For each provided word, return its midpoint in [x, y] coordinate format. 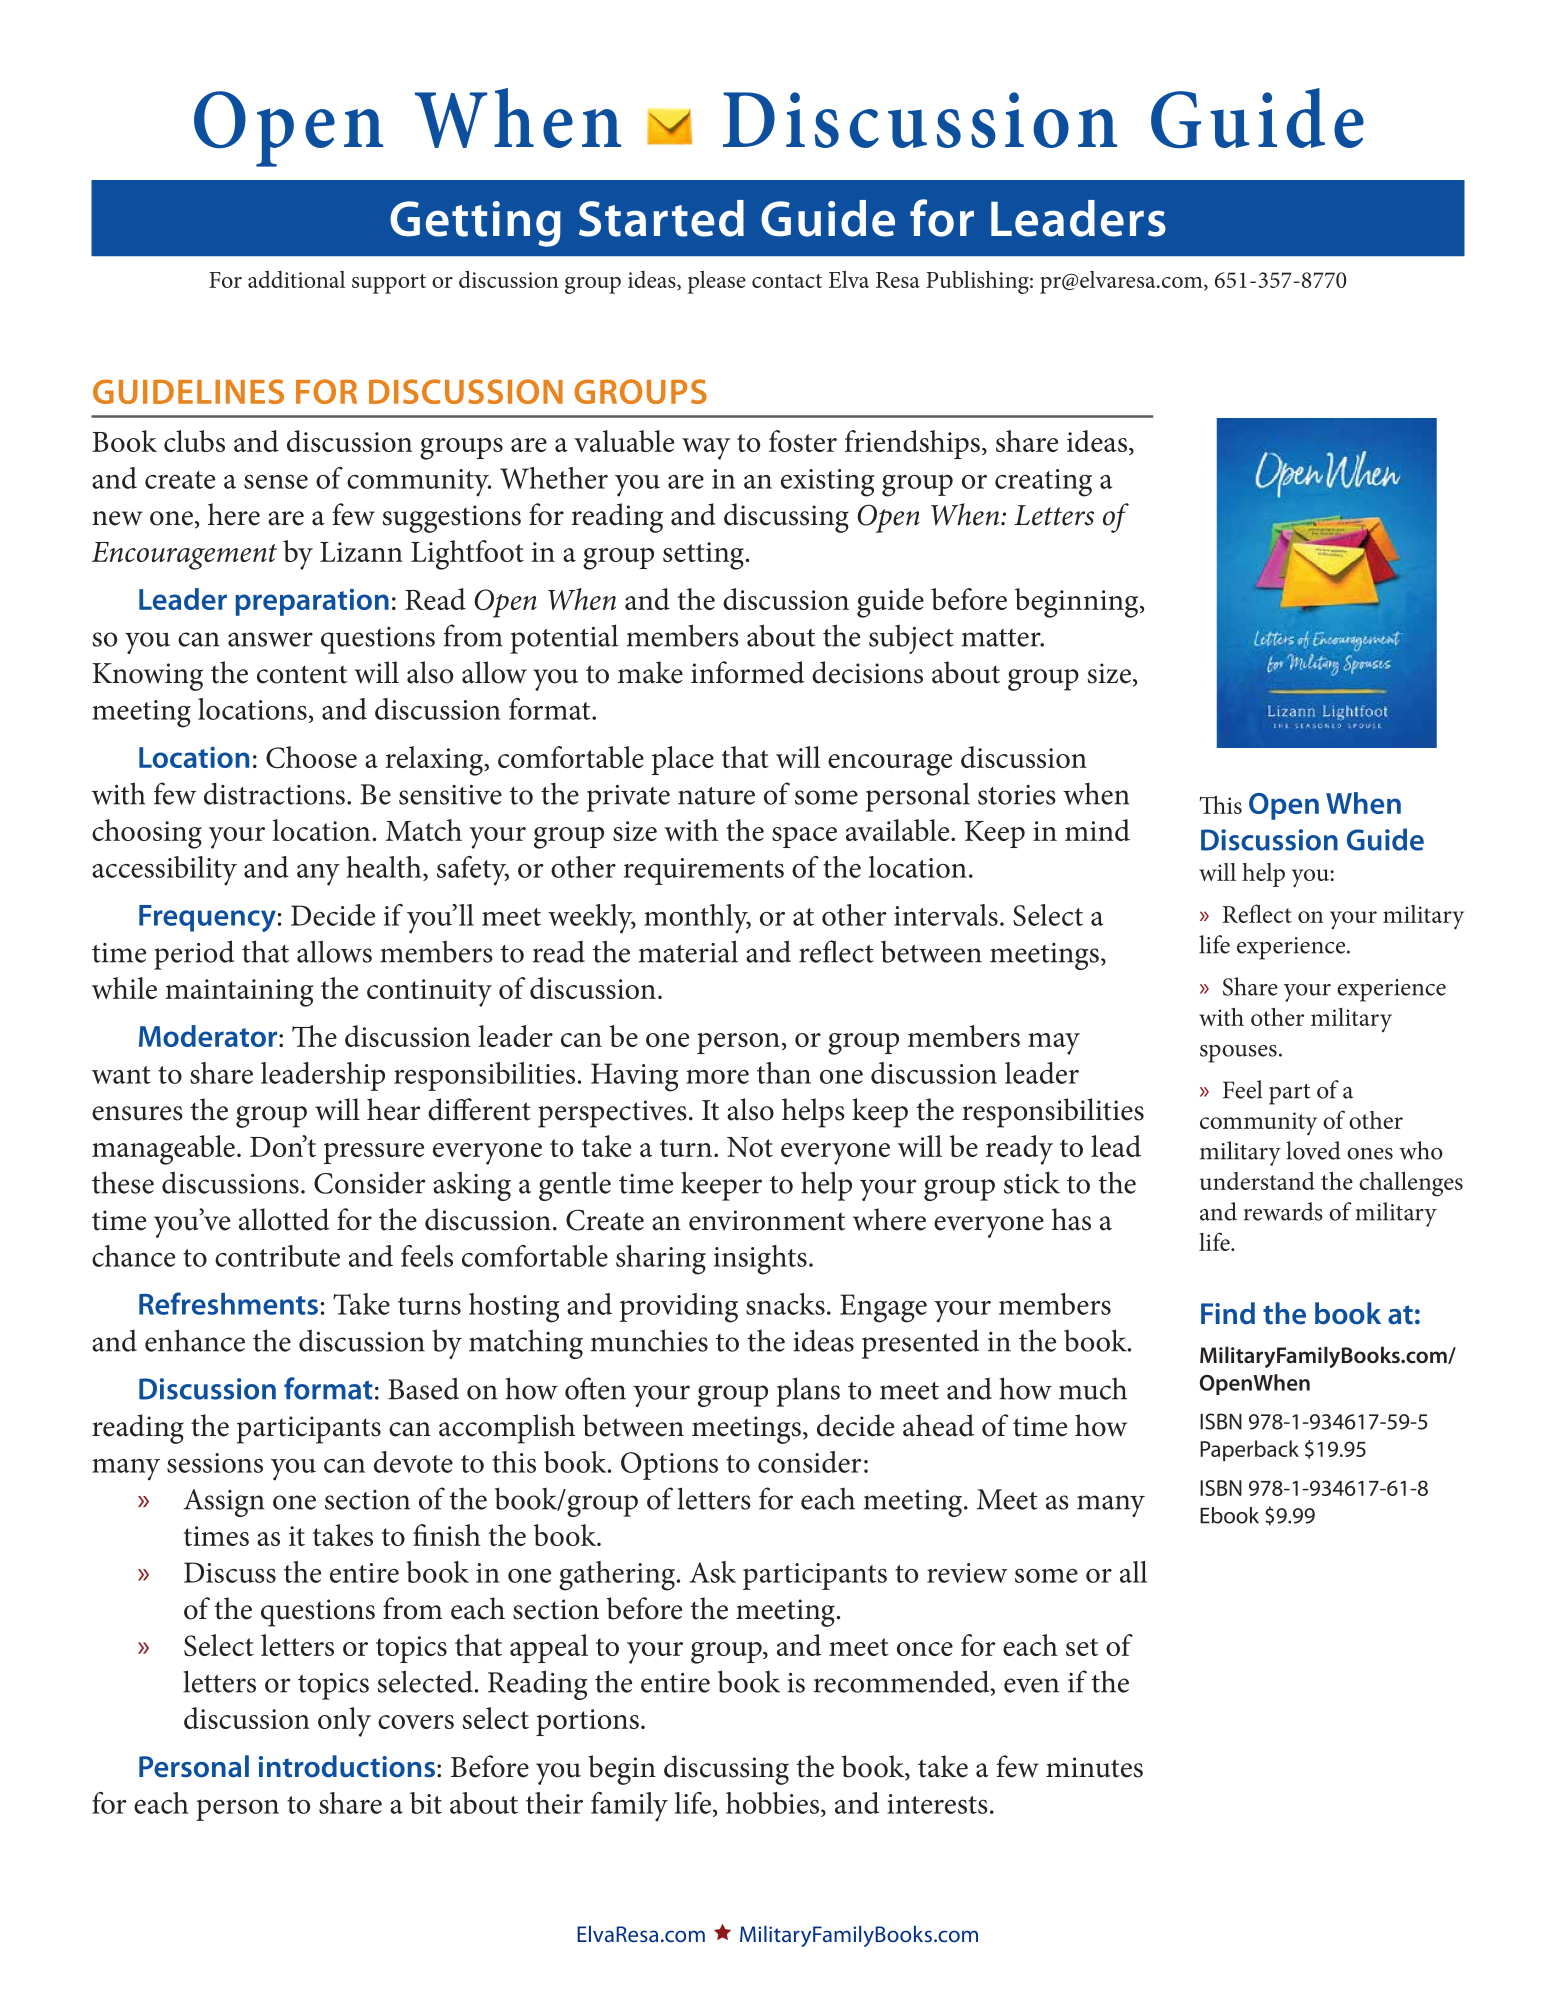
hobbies [774, 1803]
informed [747, 672]
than [784, 1073]
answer [270, 639]
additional [296, 279]
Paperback [1249, 1451]
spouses [1238, 1054]
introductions [347, 1766]
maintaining [239, 993]
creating [1043, 483]
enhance [195, 1340]
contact [787, 281]
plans [808, 1392]
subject [911, 639]
